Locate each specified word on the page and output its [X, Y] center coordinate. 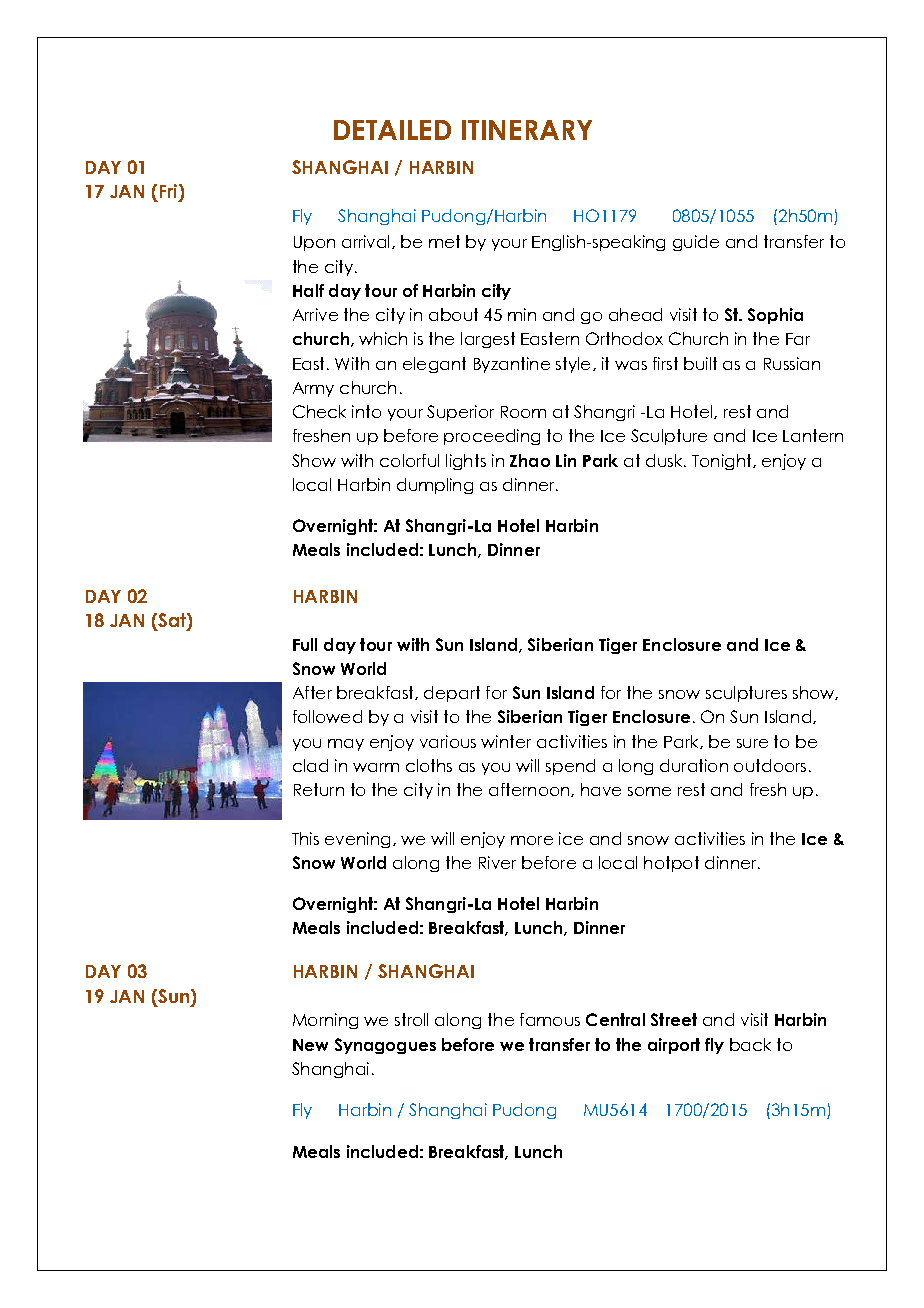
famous [550, 1019]
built [700, 363]
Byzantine [512, 365]
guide [696, 243]
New [310, 1045]
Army [313, 389]
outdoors [770, 765]
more [532, 840]
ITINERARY [527, 130]
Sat [172, 621]
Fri [170, 191]
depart [452, 694]
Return [319, 789]
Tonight [723, 462]
